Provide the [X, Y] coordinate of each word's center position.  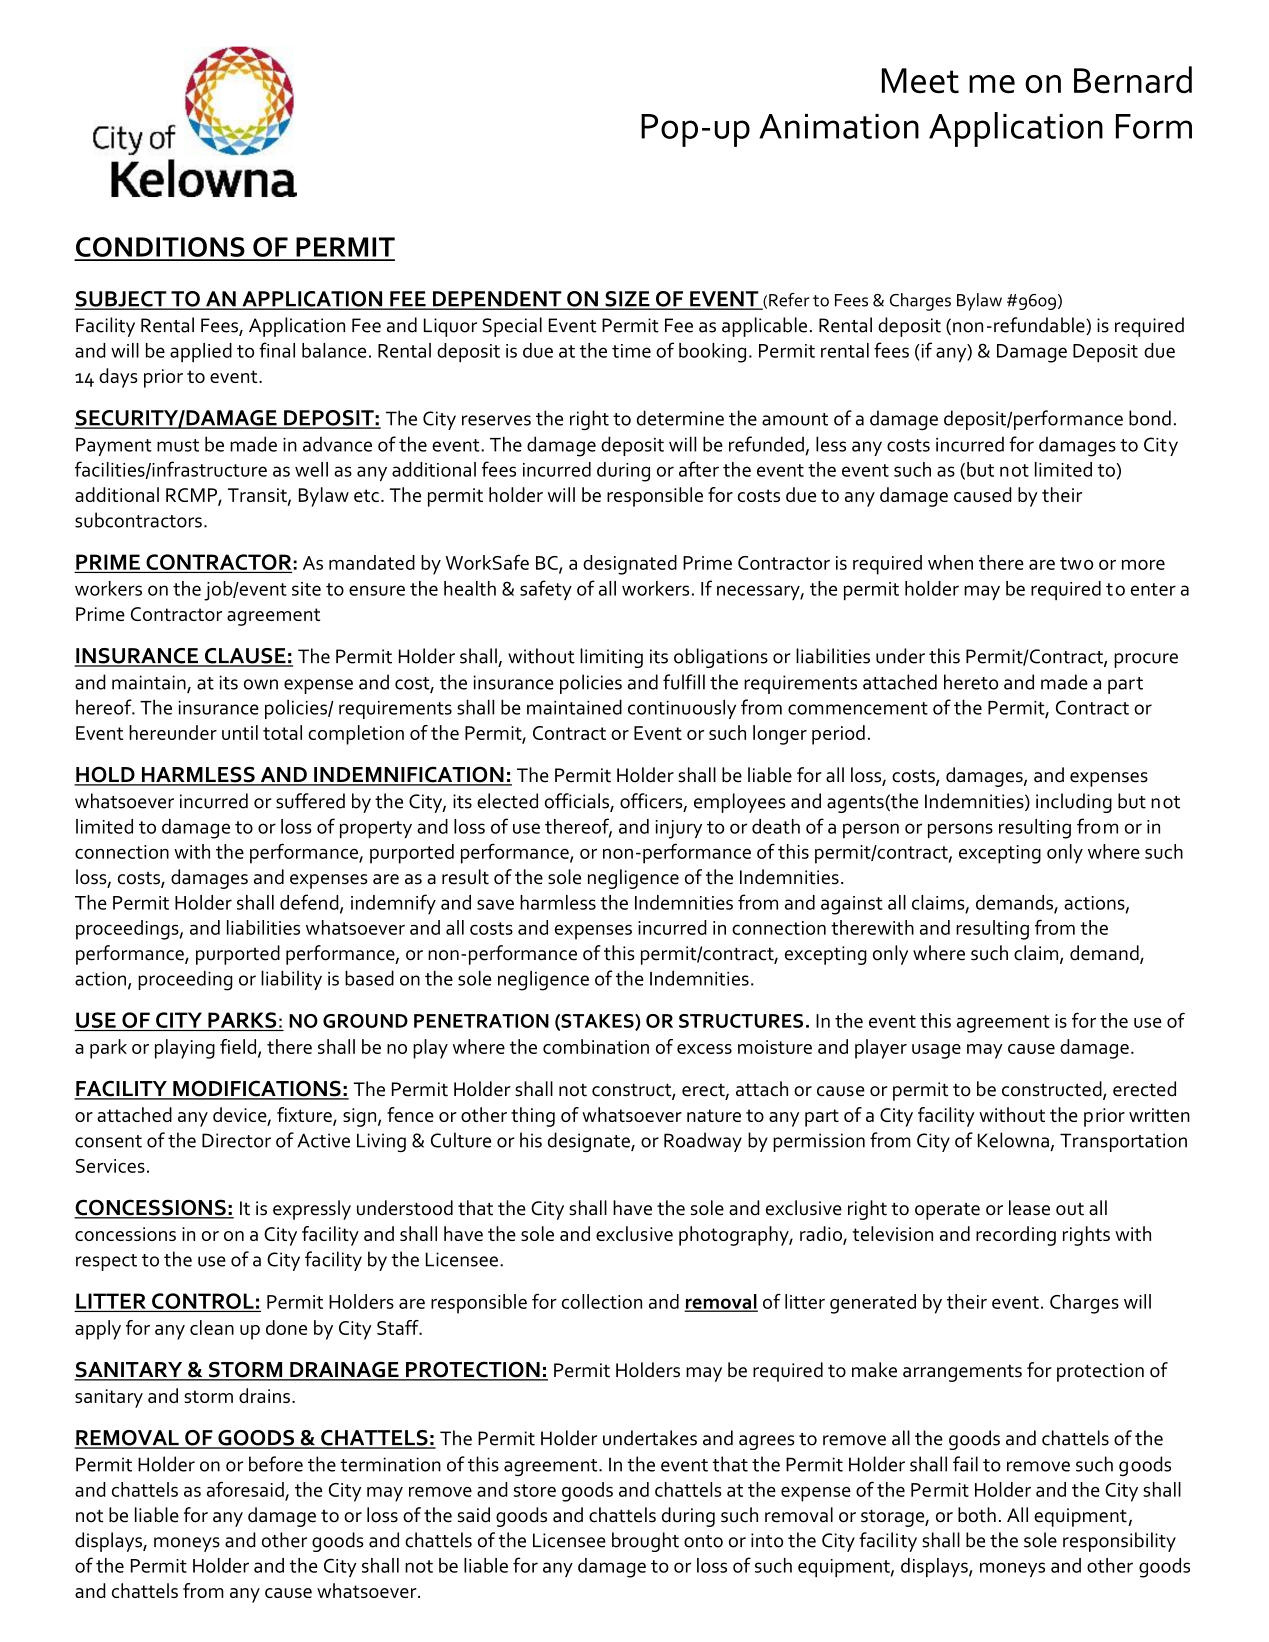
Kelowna [1013, 1140]
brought [645, 1542]
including [1074, 803]
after [699, 469]
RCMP [192, 496]
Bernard [1133, 79]
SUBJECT [122, 300]
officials [578, 802]
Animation [839, 126]
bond [1150, 418]
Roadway [703, 1142]
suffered [310, 801]
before [276, 1464]
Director [236, 1140]
